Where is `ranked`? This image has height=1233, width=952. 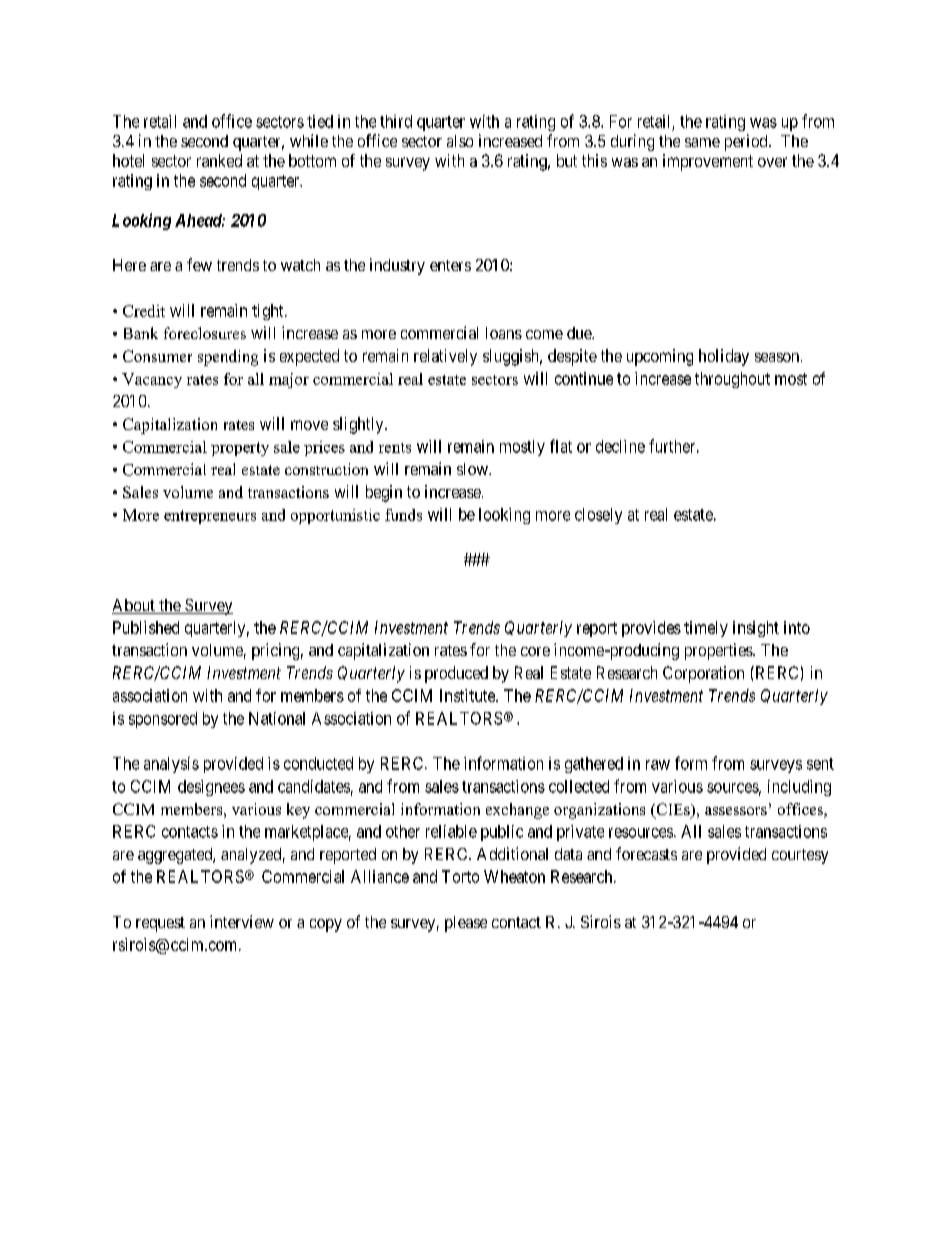 ranked is located at coordinates (219, 160).
